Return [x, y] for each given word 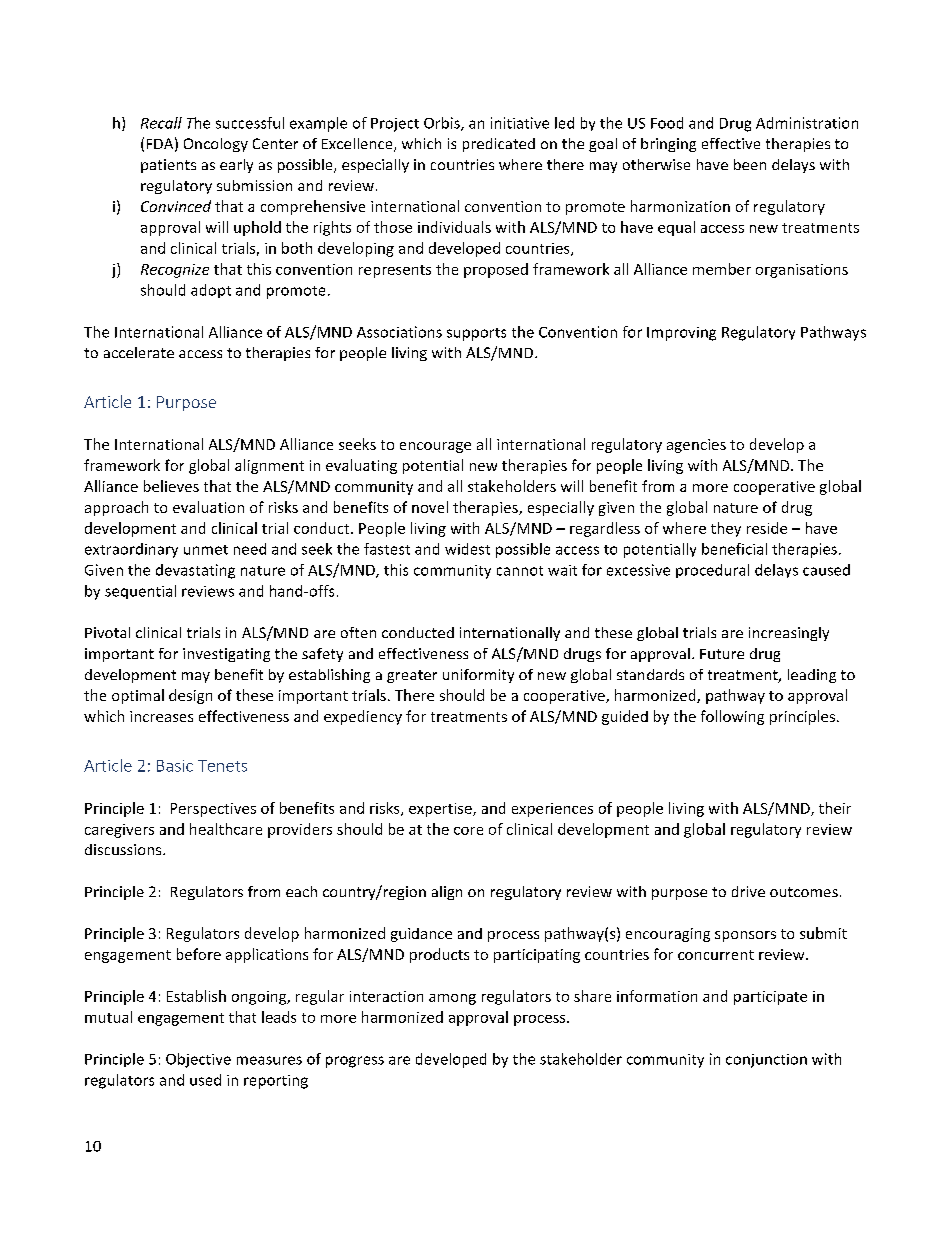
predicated [499, 145]
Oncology [216, 145]
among [452, 999]
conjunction [766, 1061]
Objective [198, 1060]
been [750, 164]
